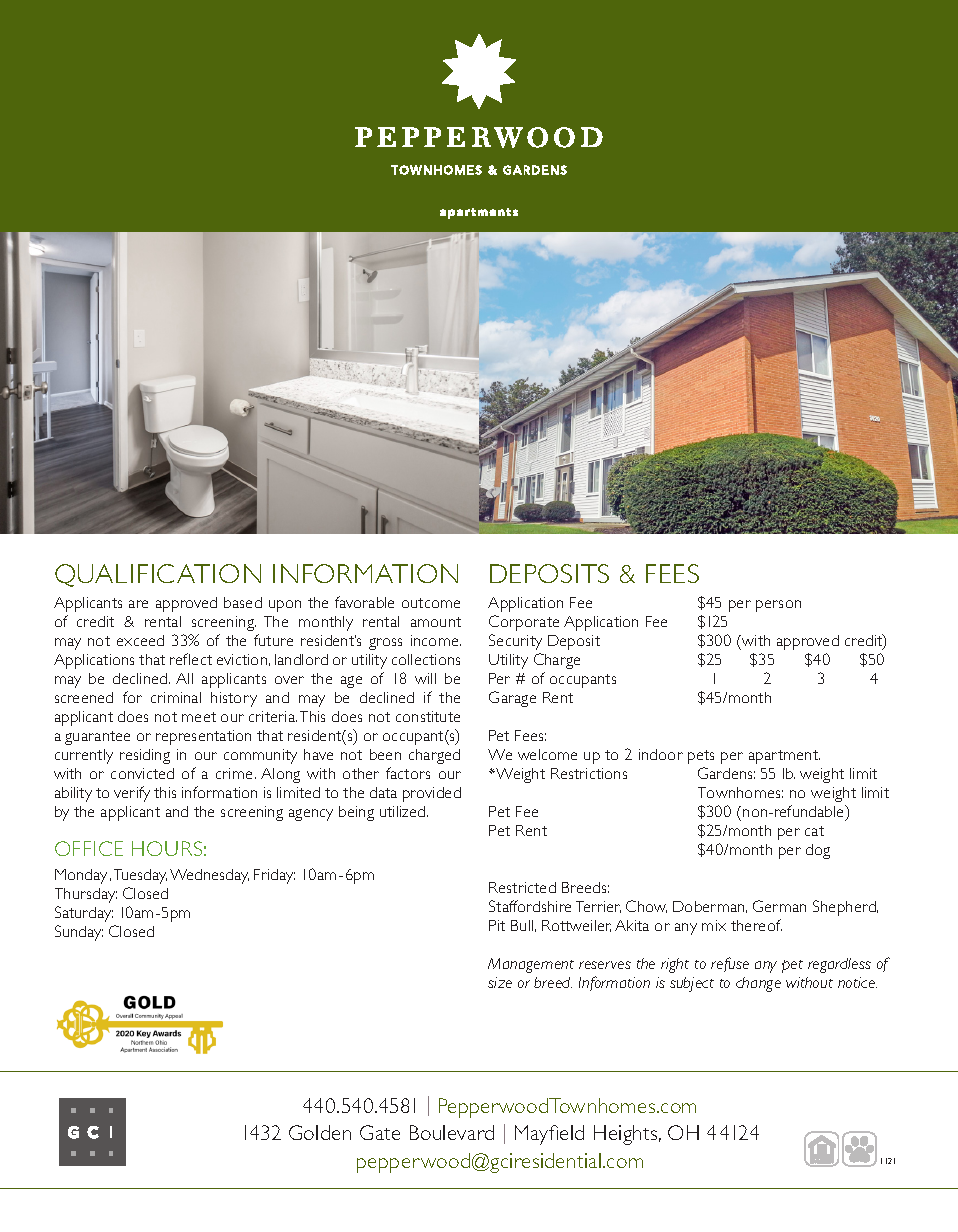 This document has height=1232, width=958. I want to click on outcome, so click(431, 603).
